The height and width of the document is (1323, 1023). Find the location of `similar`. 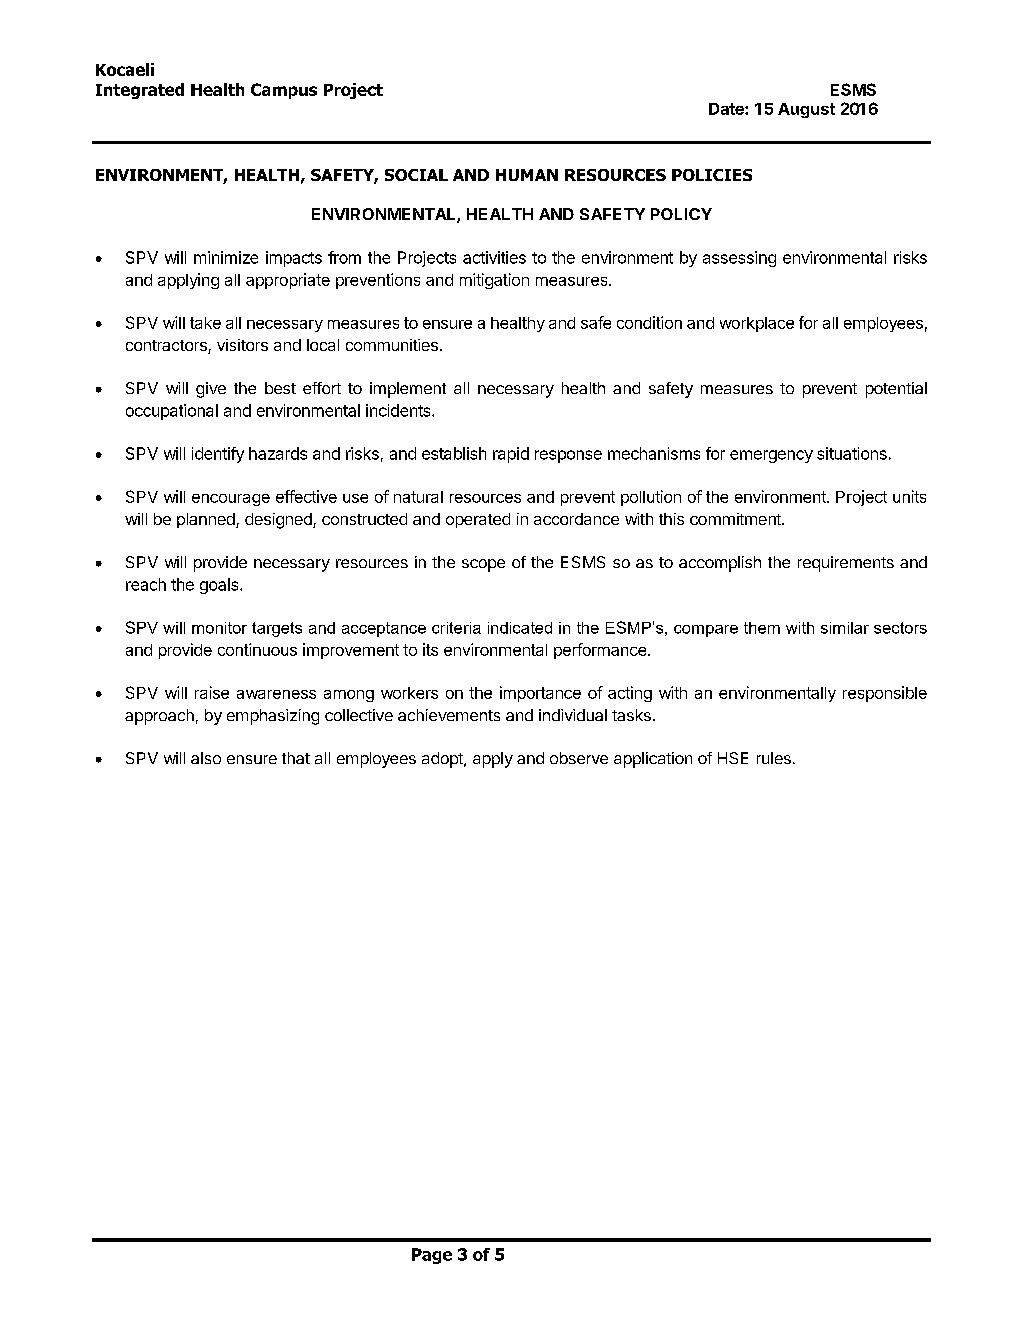

similar is located at coordinates (845, 628).
